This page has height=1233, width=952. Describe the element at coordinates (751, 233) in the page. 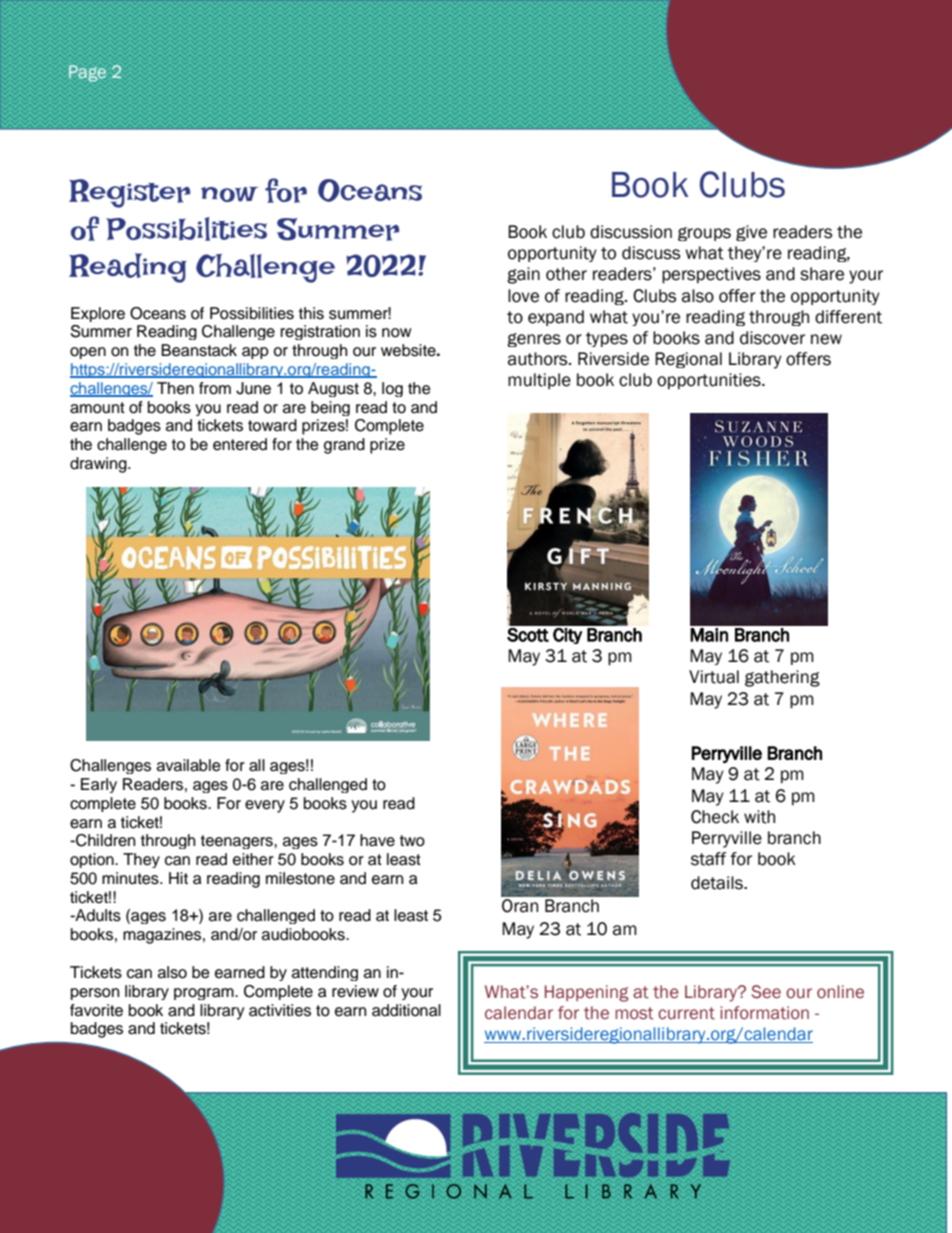

I see `give` at that location.
